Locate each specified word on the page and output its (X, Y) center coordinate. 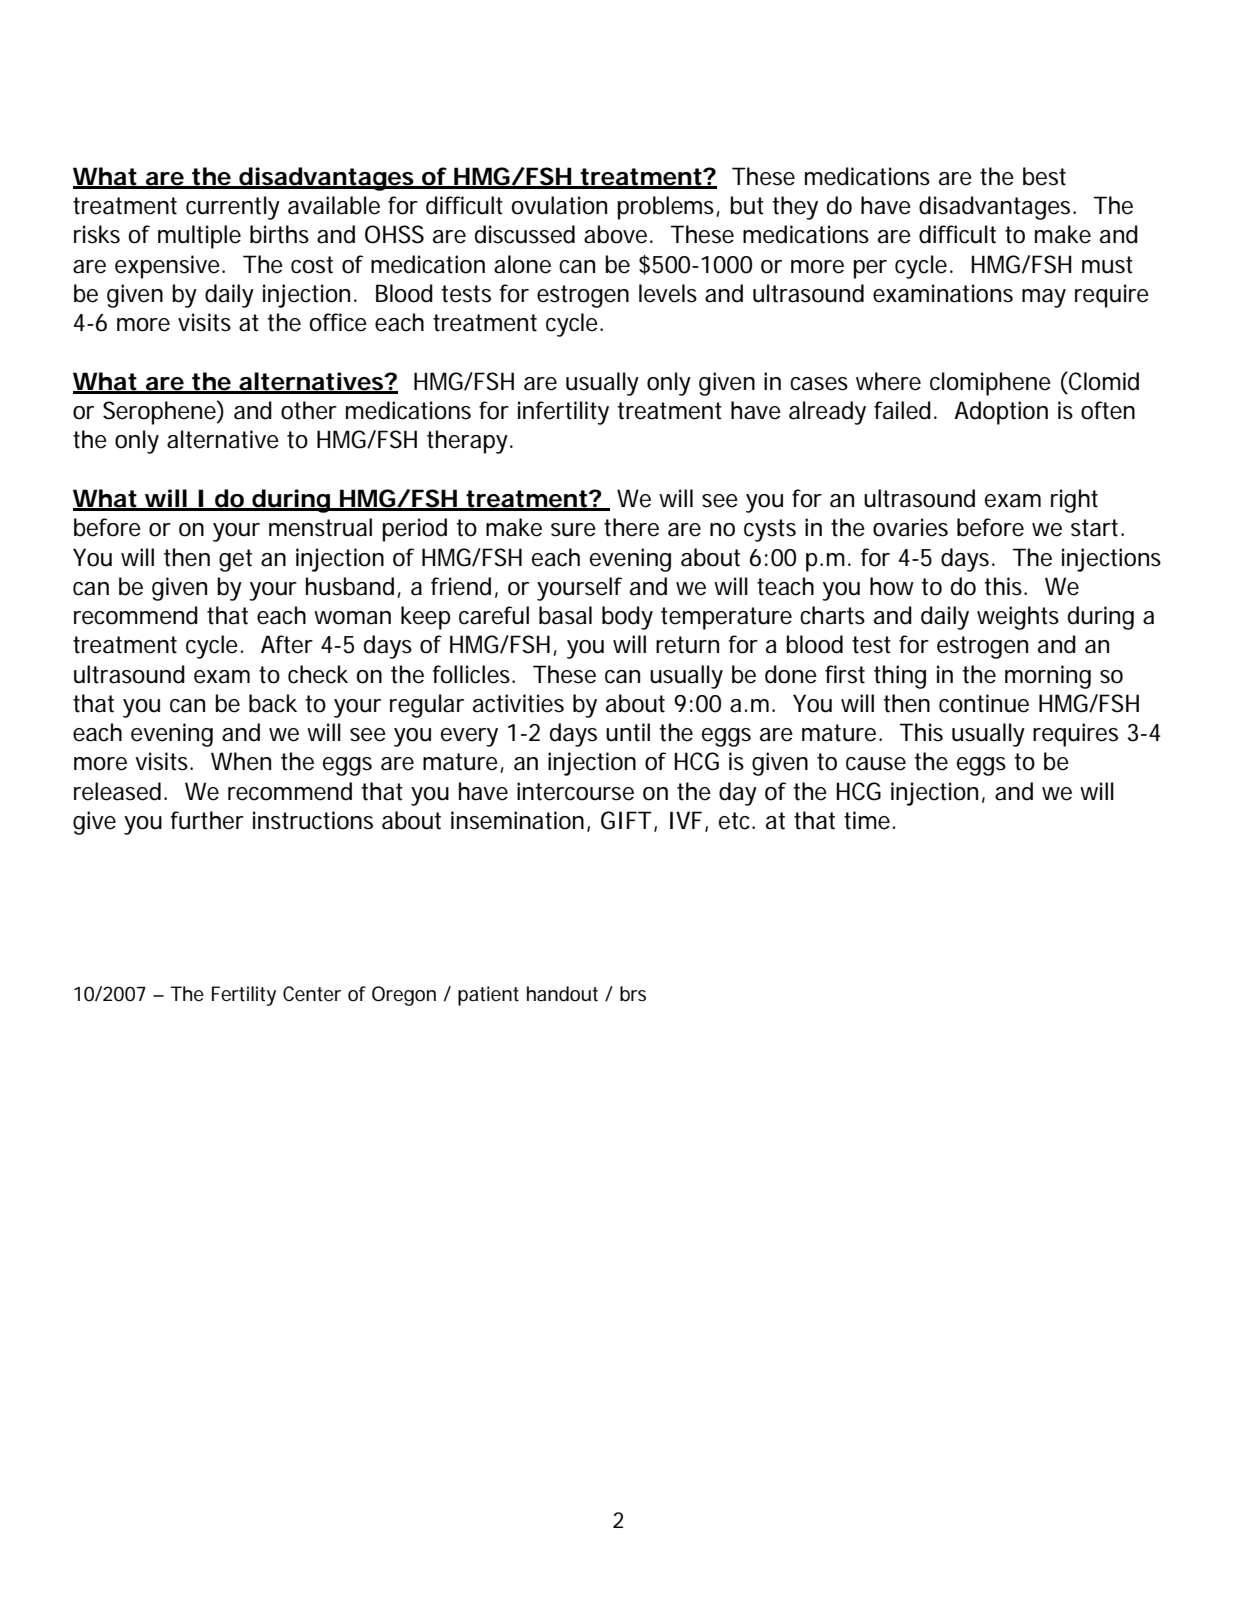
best (1044, 176)
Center (312, 993)
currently (233, 208)
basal (565, 615)
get (235, 560)
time (867, 820)
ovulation (559, 205)
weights (1018, 618)
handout (562, 994)
